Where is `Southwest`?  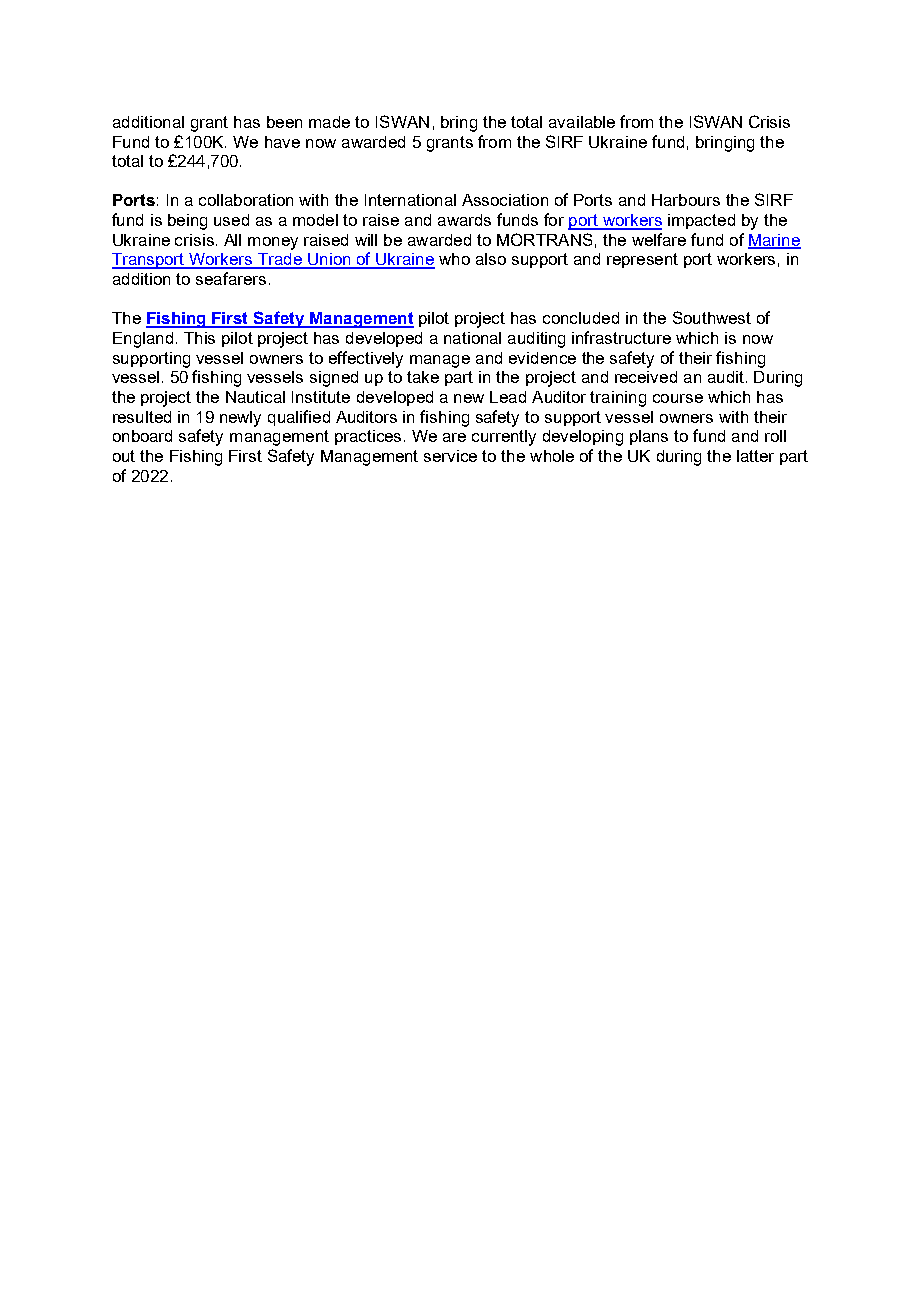
Southwest is located at coordinates (712, 317).
